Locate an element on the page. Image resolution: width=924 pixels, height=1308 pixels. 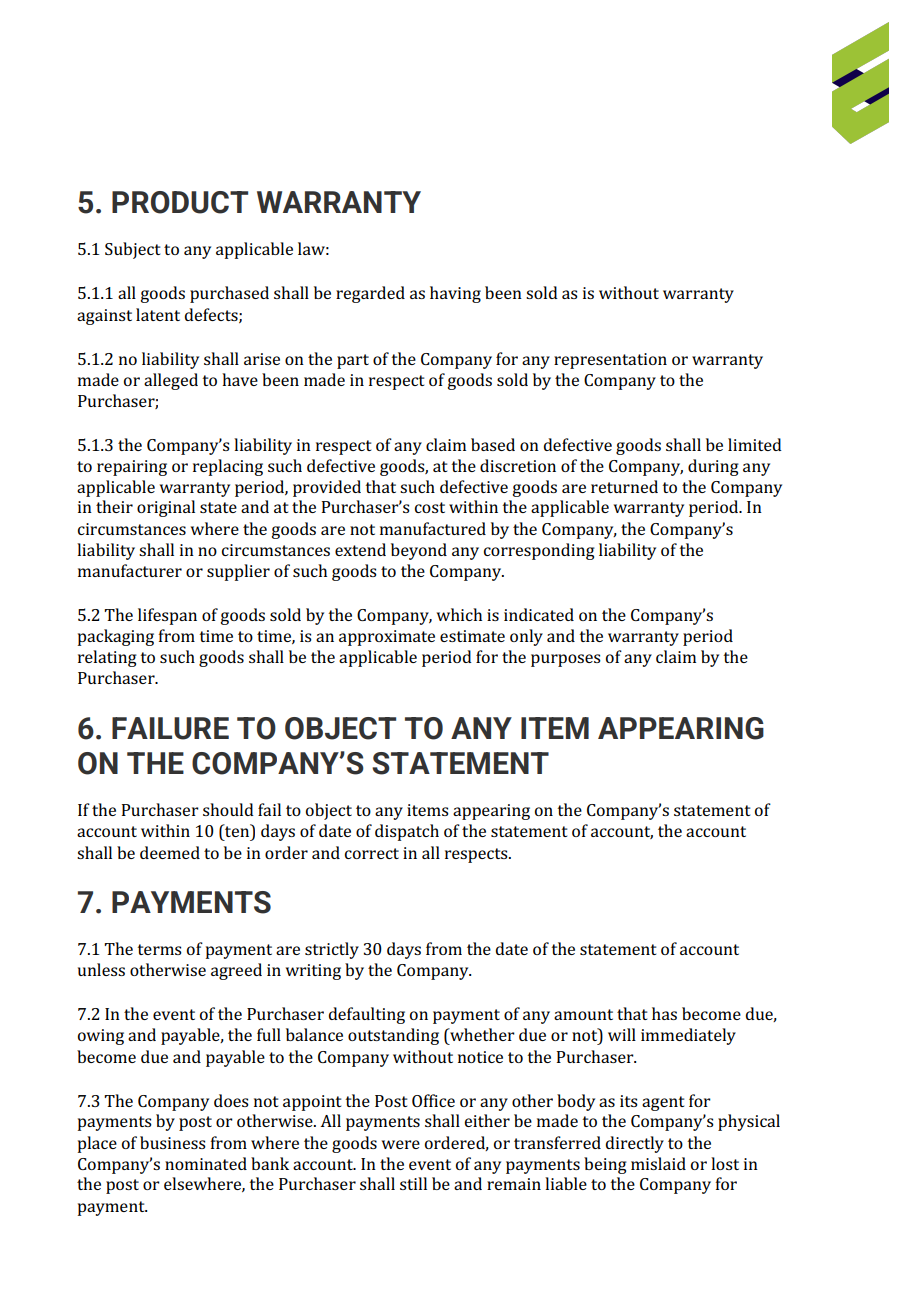
returned is located at coordinates (624, 486).
